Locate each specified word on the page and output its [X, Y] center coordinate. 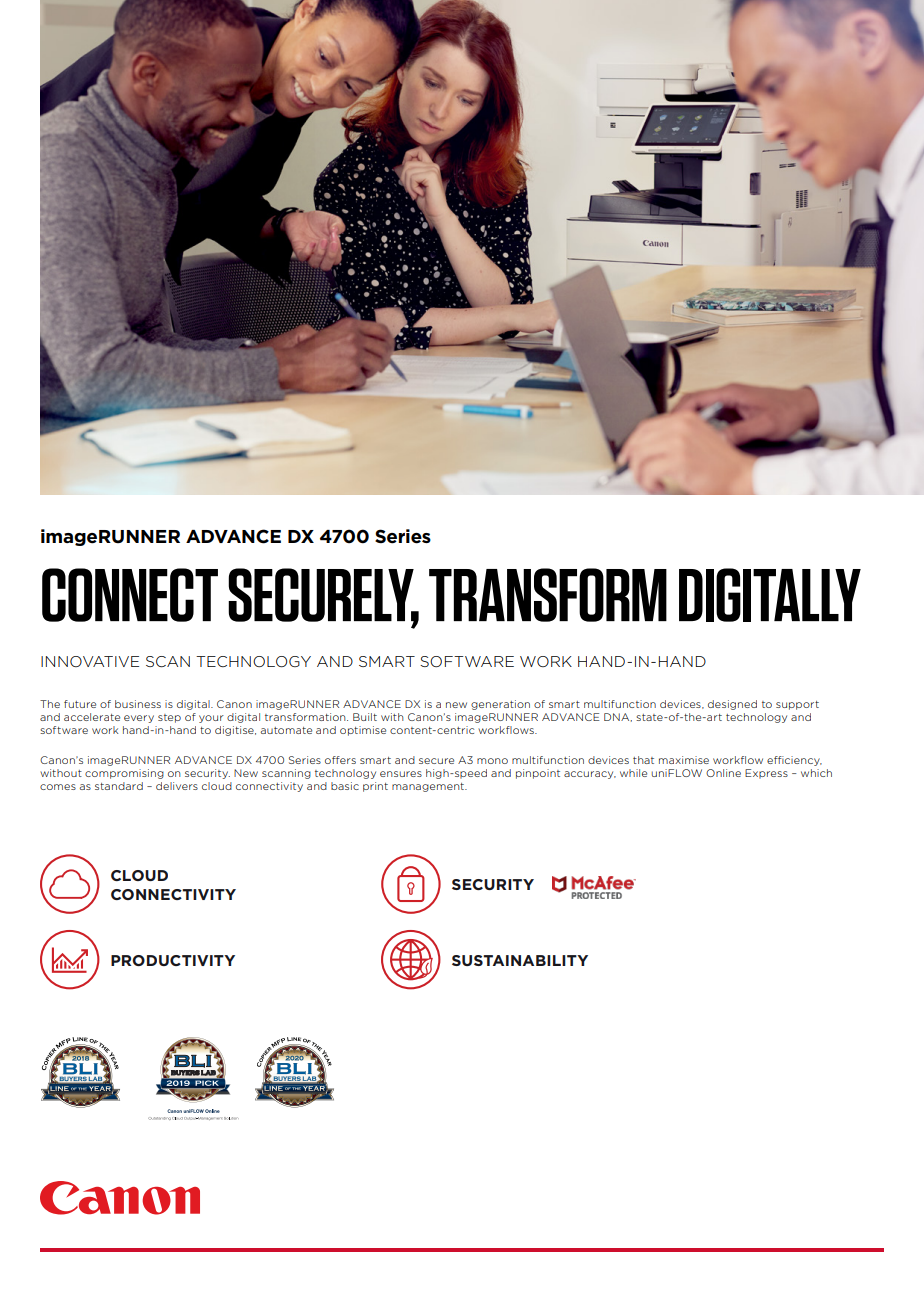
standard [119, 786]
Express [766, 774]
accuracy [590, 775]
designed [732, 705]
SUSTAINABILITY [520, 960]
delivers [177, 786]
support [797, 705]
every [139, 719]
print [375, 787]
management [429, 787]
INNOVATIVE [90, 661]
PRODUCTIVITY [173, 960]
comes [58, 787]
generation [500, 705]
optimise [363, 731]
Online [723, 773]
